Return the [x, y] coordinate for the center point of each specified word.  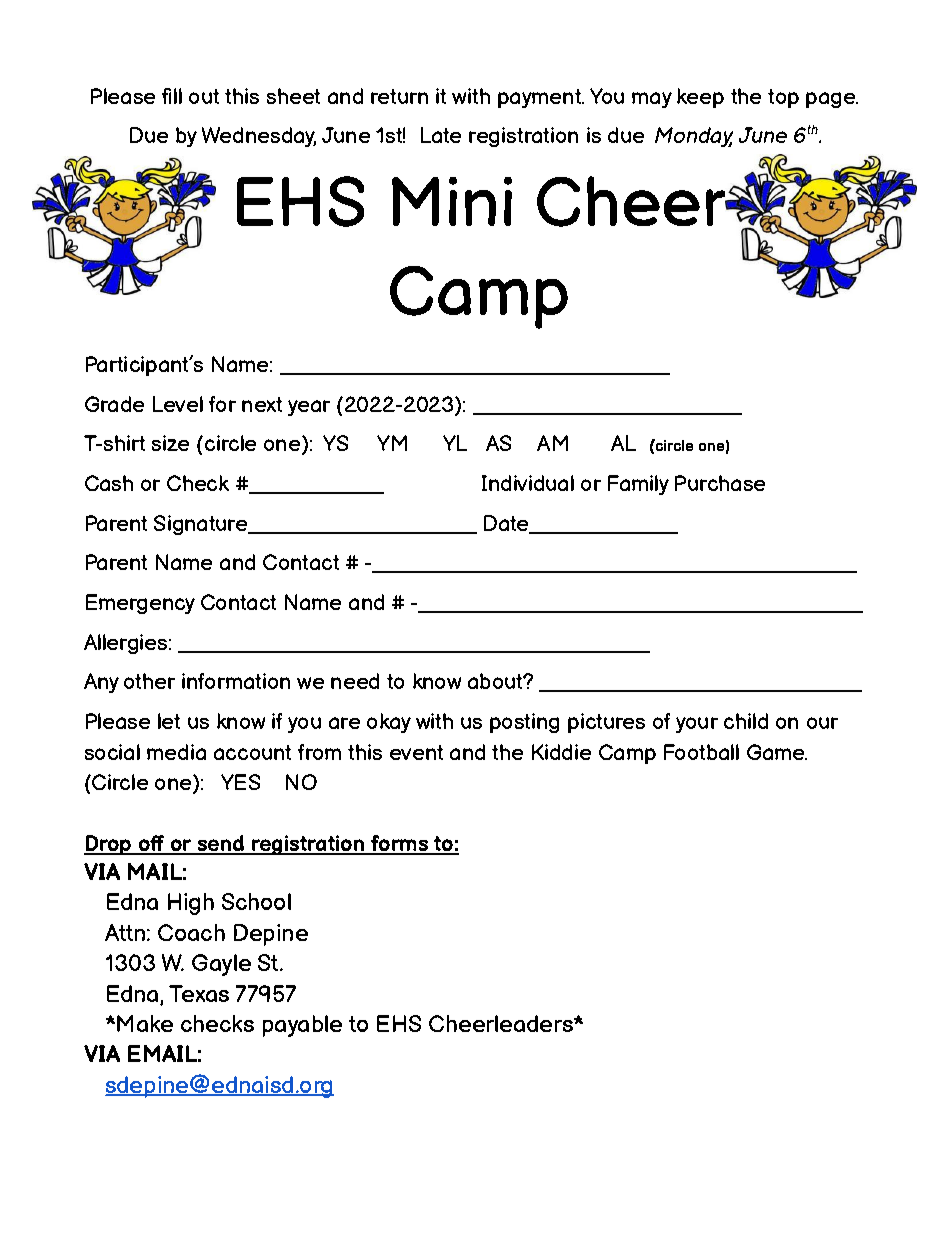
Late [441, 135]
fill [172, 96]
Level [178, 404]
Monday [694, 137]
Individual [528, 483]
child [746, 721]
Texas [199, 993]
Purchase [720, 483]
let [169, 721]
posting [524, 723]
